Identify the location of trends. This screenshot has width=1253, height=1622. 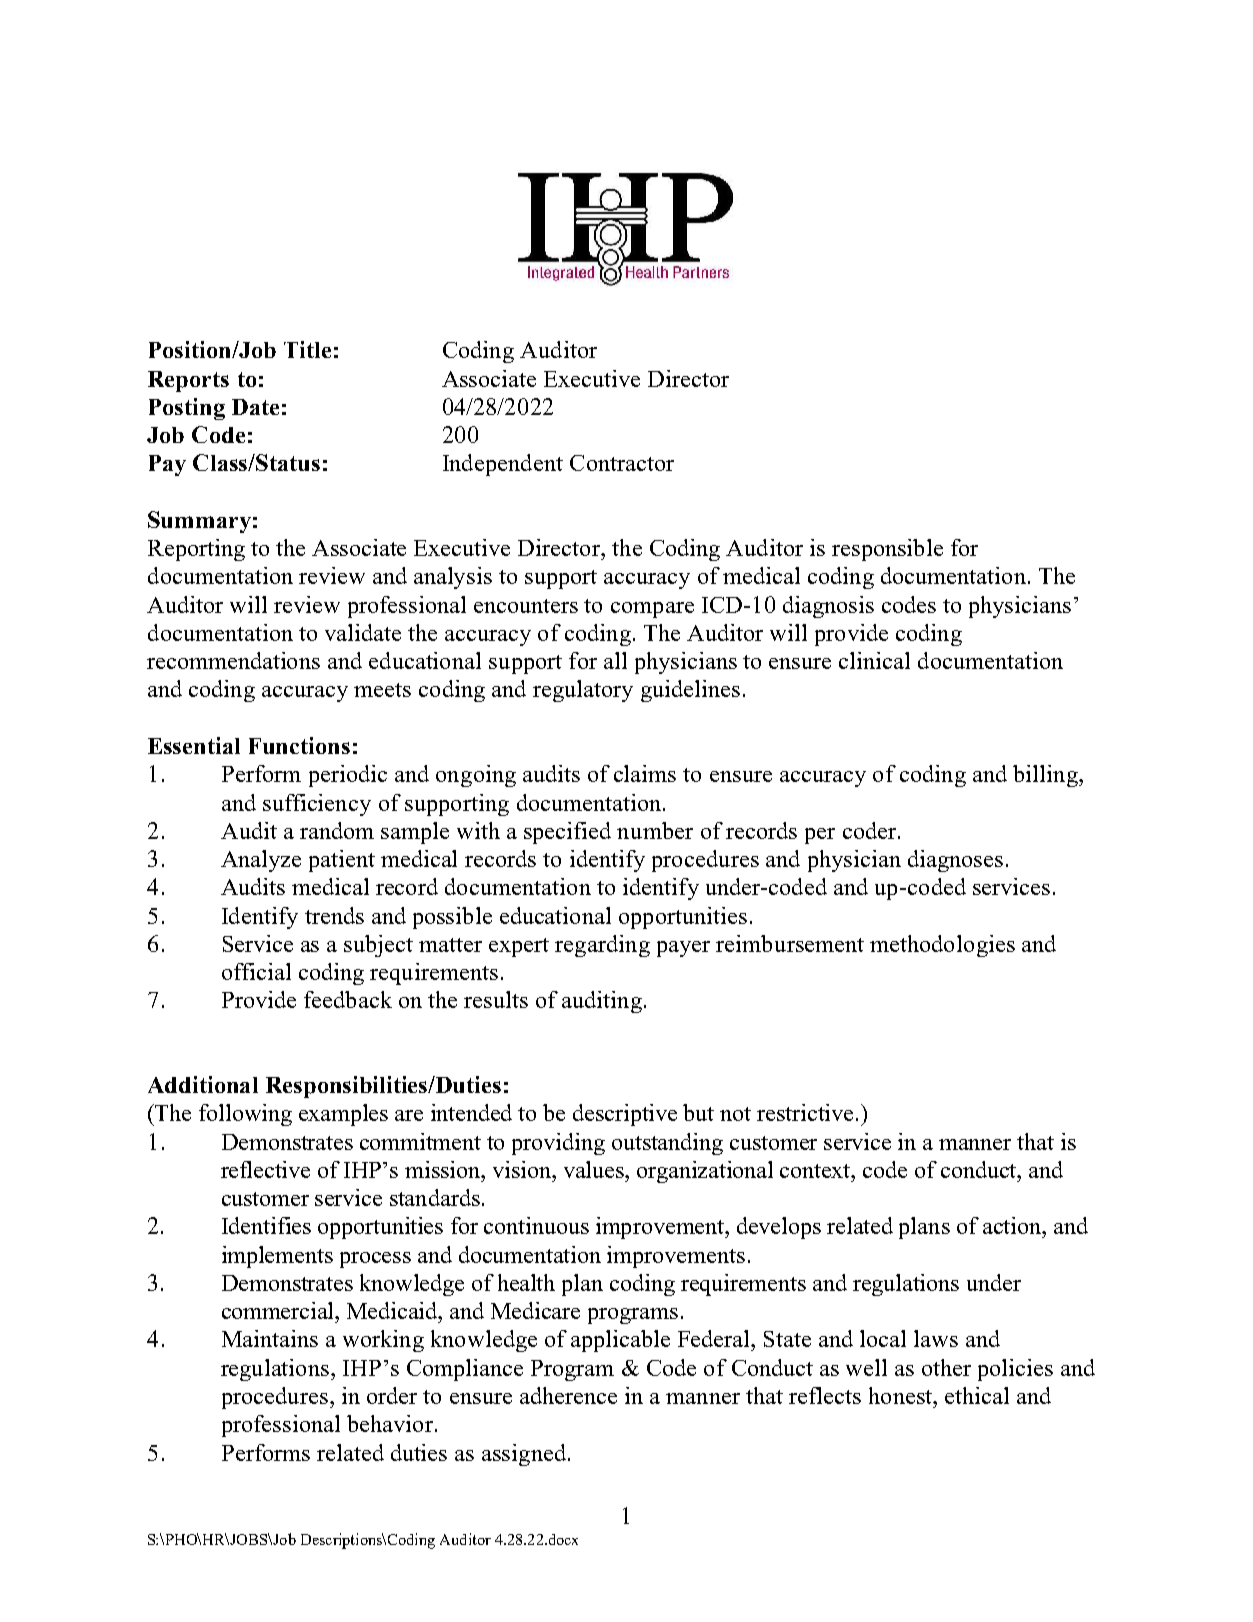
(334, 915).
